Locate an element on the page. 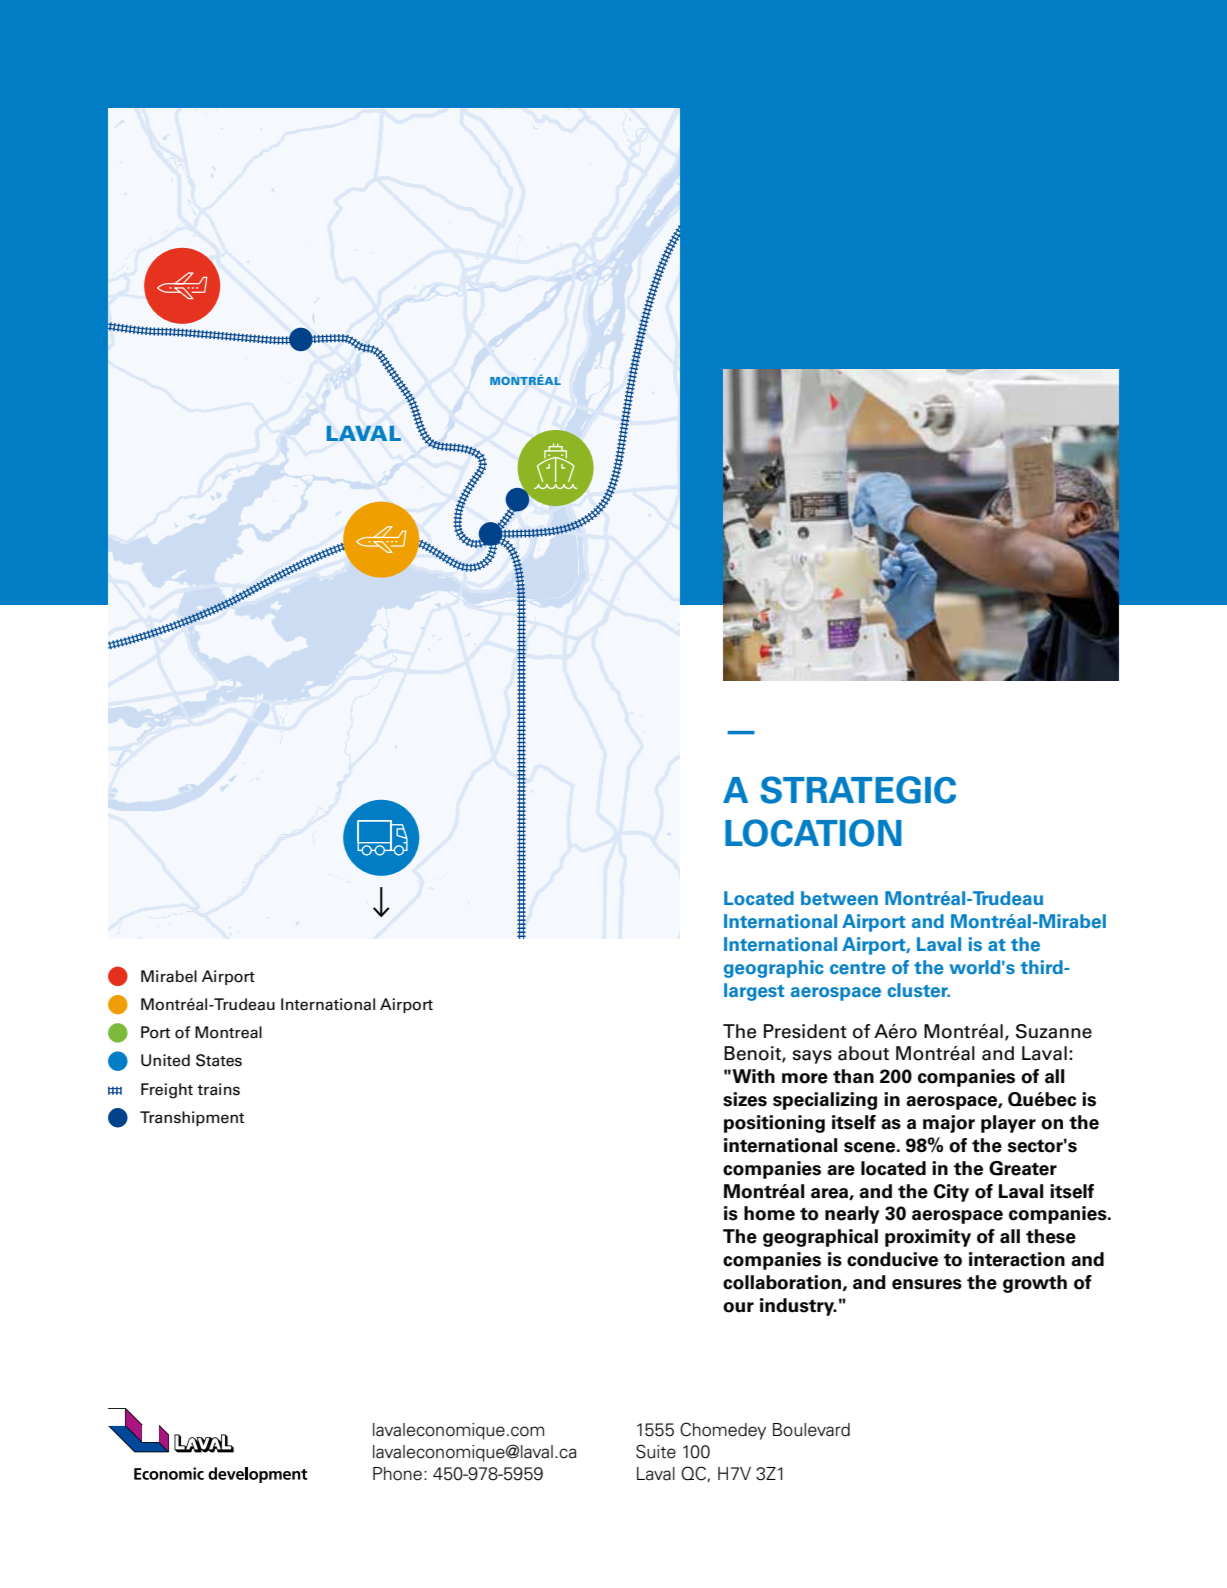  LOCATION is located at coordinates (813, 833).
